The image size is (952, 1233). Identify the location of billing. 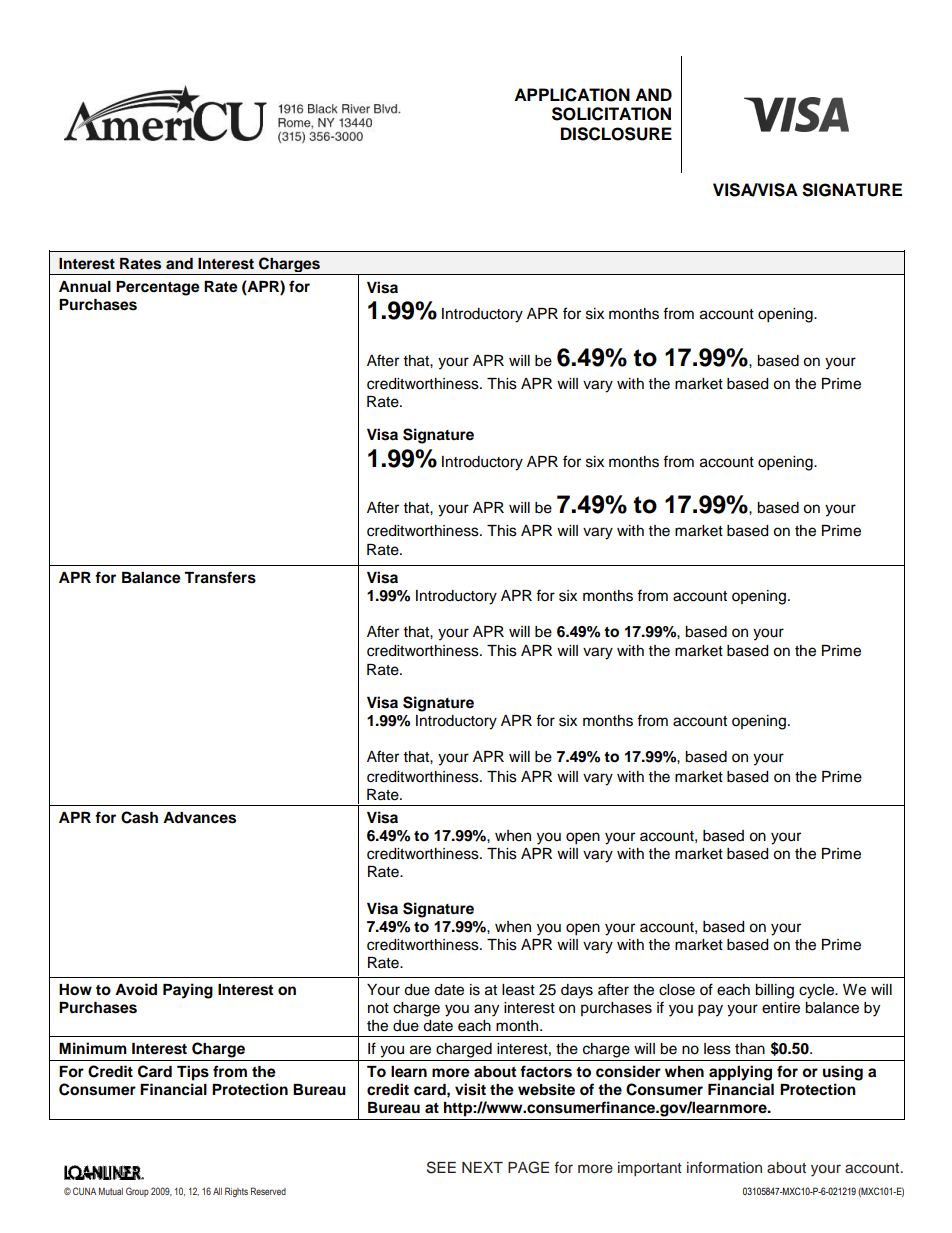
(774, 991).
